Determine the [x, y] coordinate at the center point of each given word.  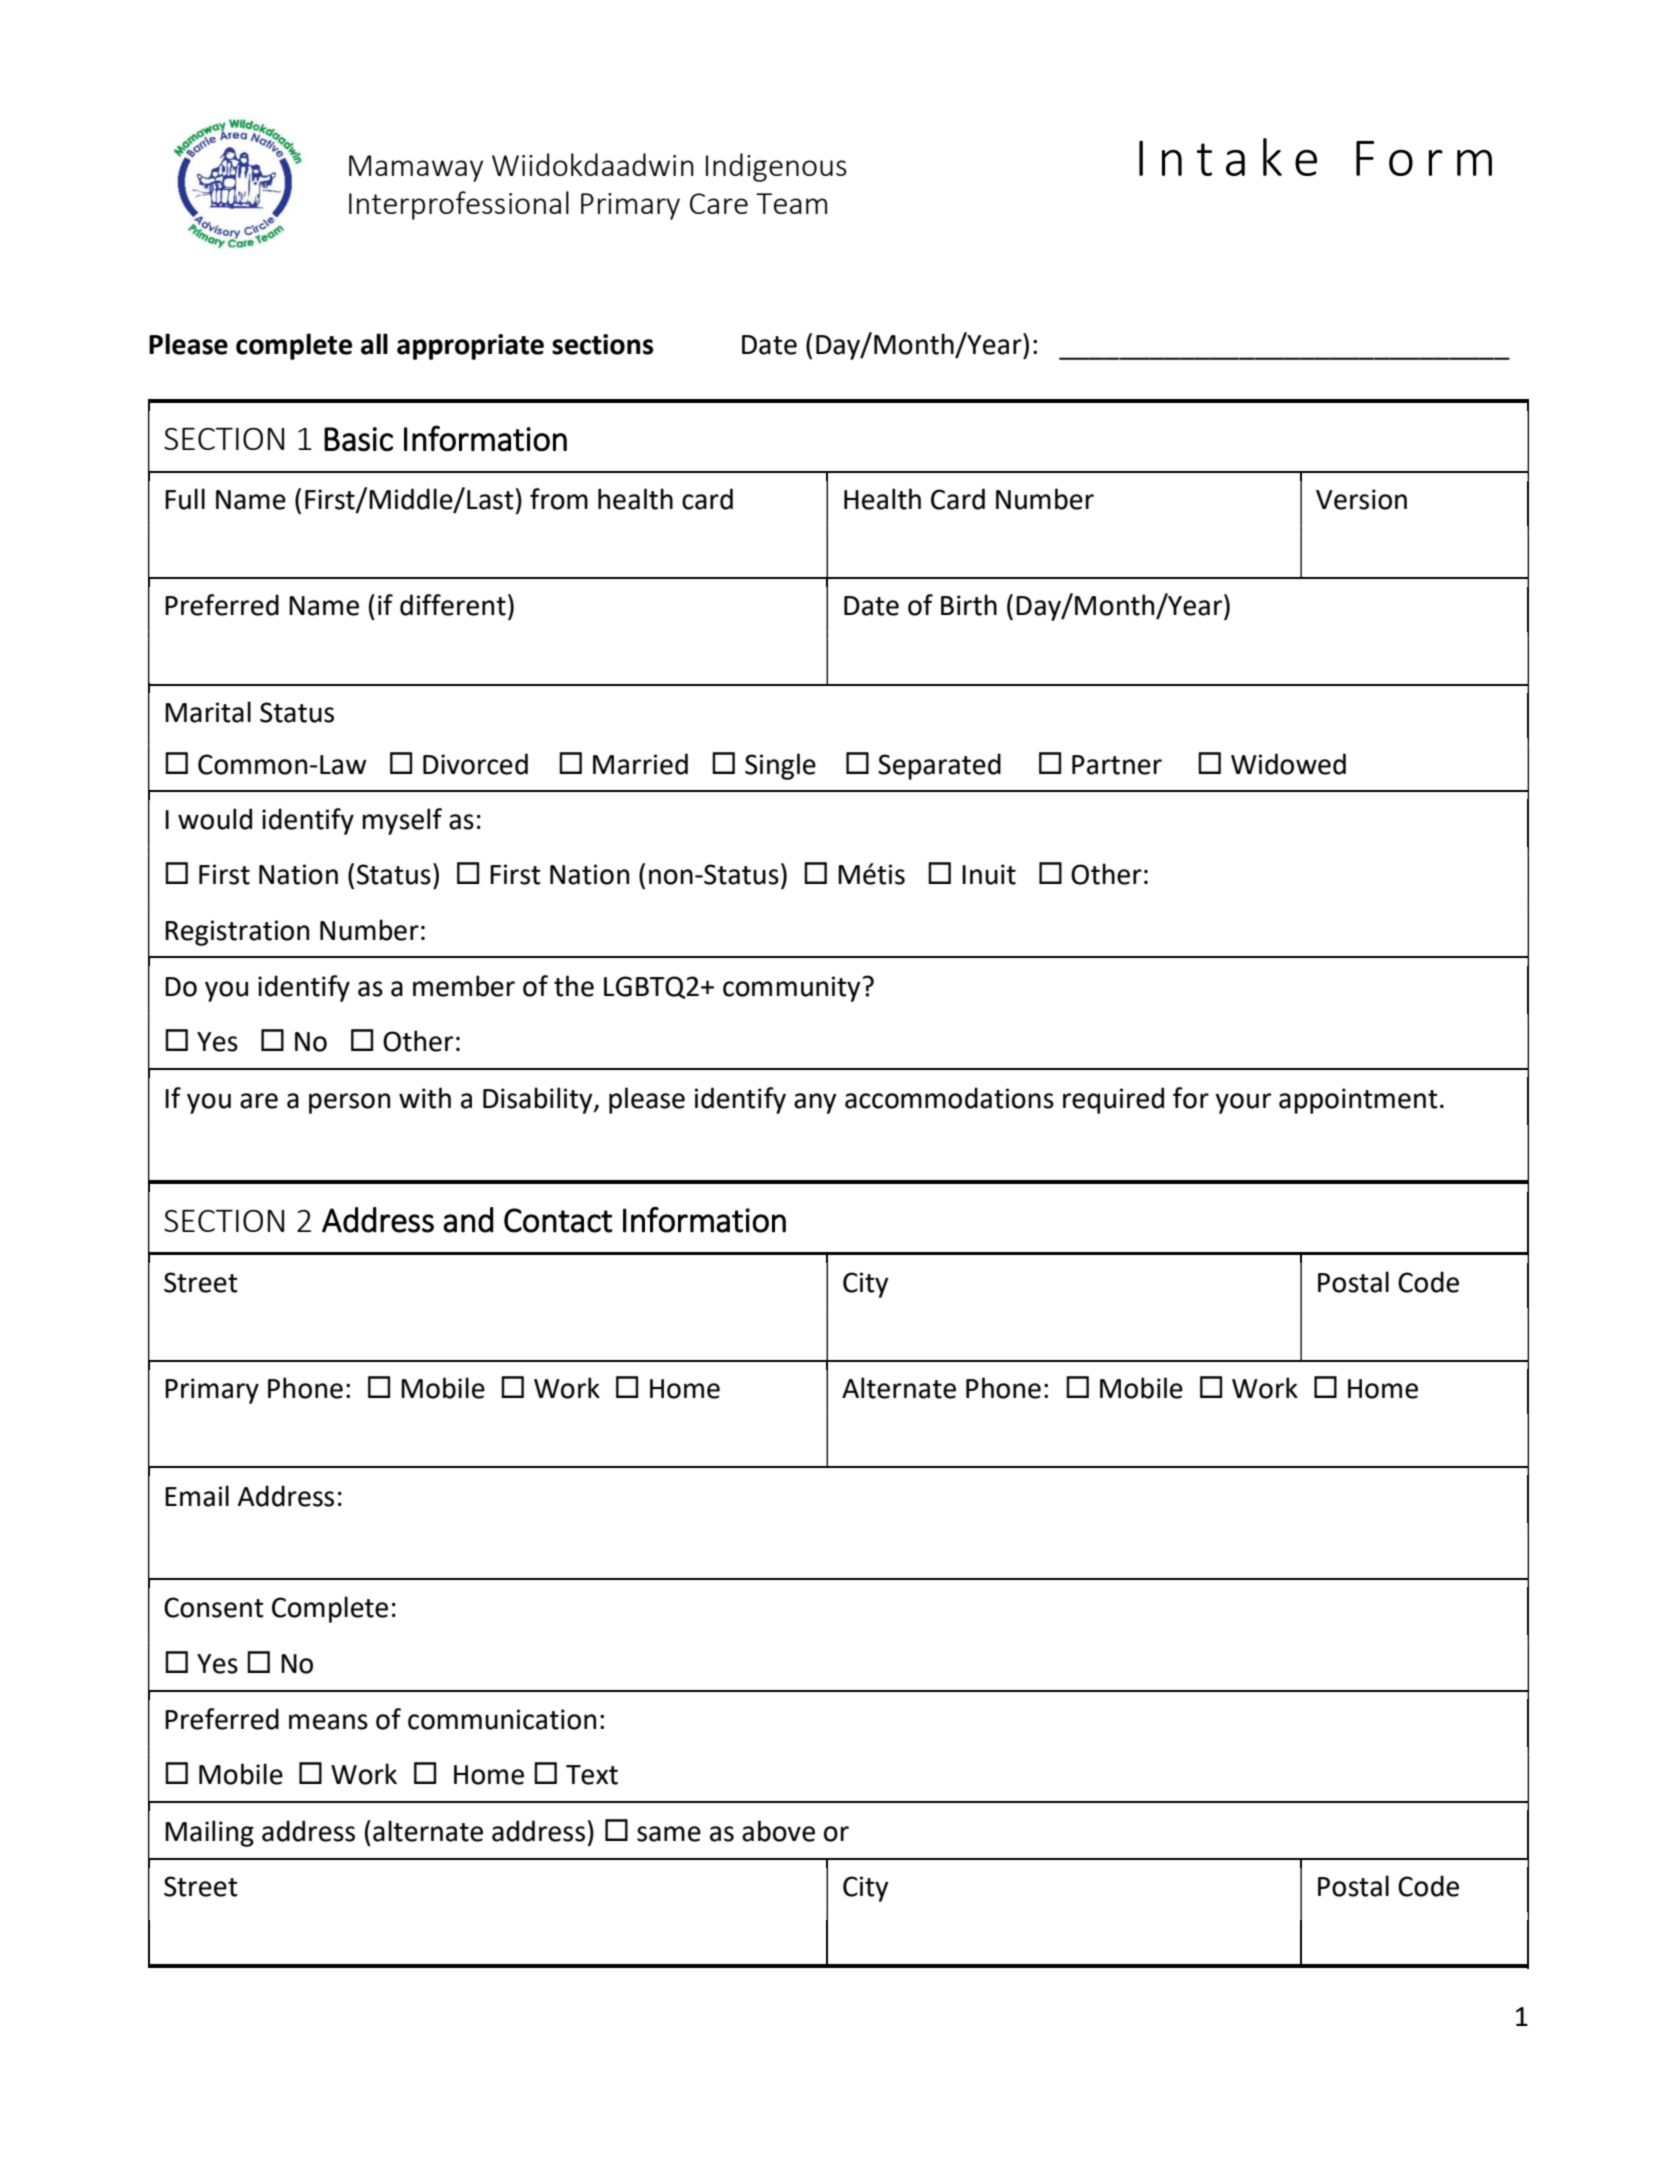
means [328, 1722]
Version [1361, 499]
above [778, 1831]
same [669, 1834]
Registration [237, 933]
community [792, 989]
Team [791, 203]
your [1243, 1103]
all [374, 344]
